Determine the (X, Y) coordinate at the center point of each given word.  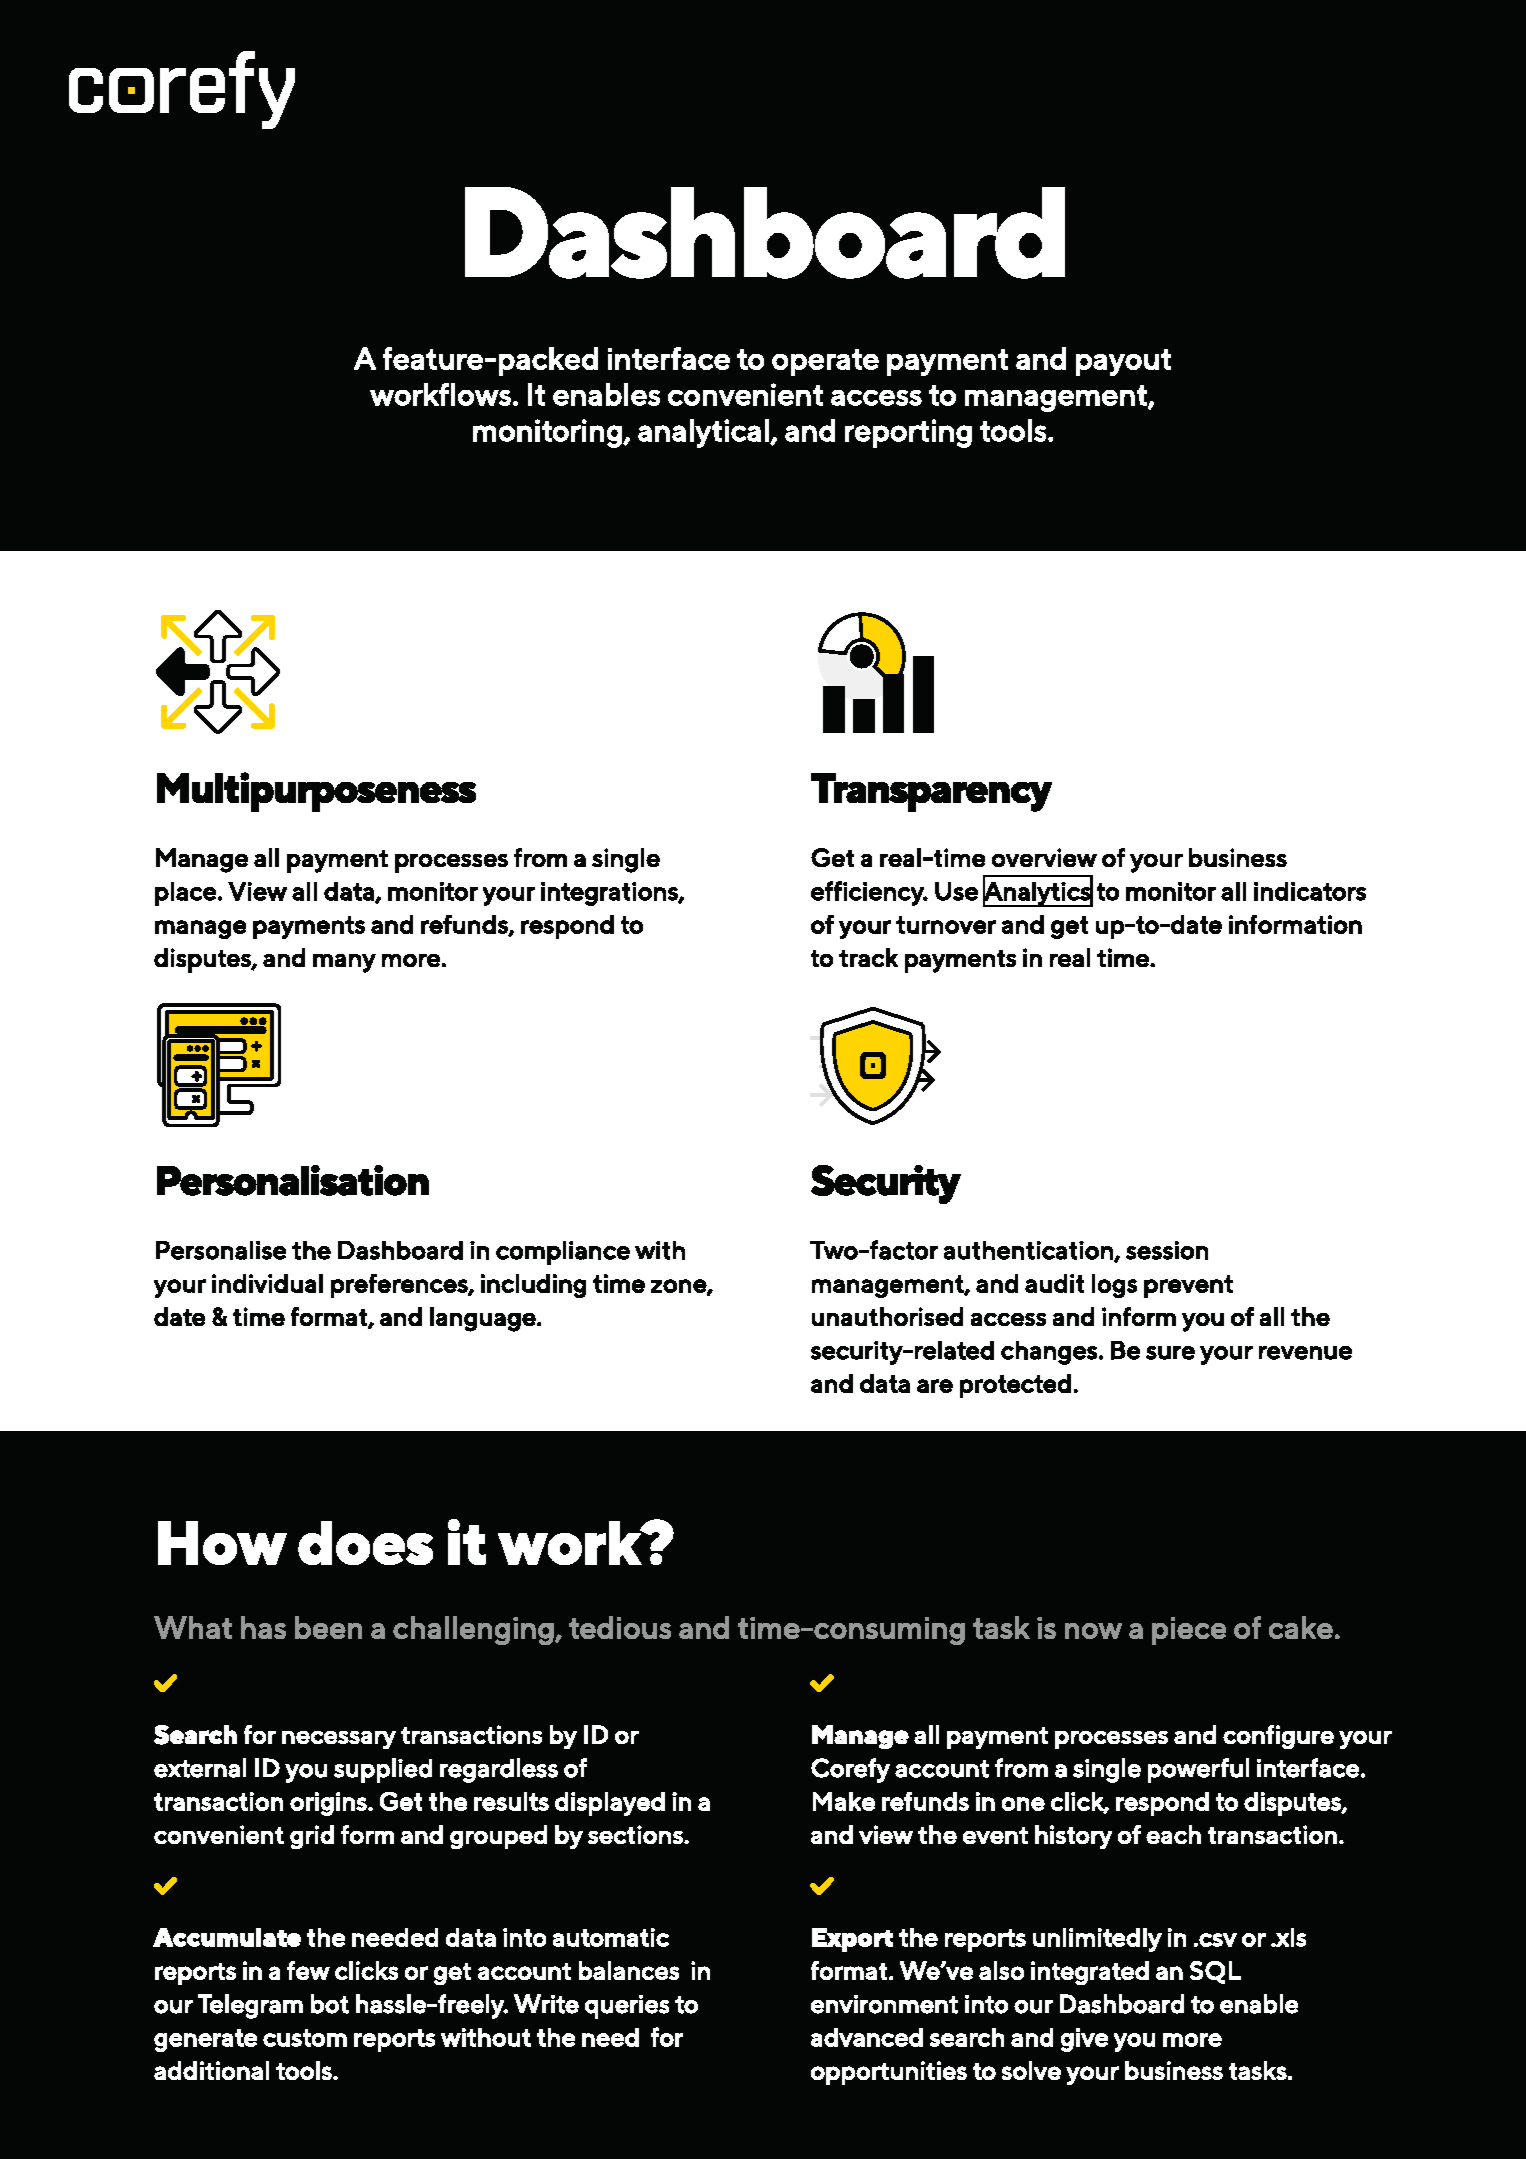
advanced (867, 2037)
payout (1123, 362)
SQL (1215, 1972)
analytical (704, 433)
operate (825, 362)
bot (330, 2004)
